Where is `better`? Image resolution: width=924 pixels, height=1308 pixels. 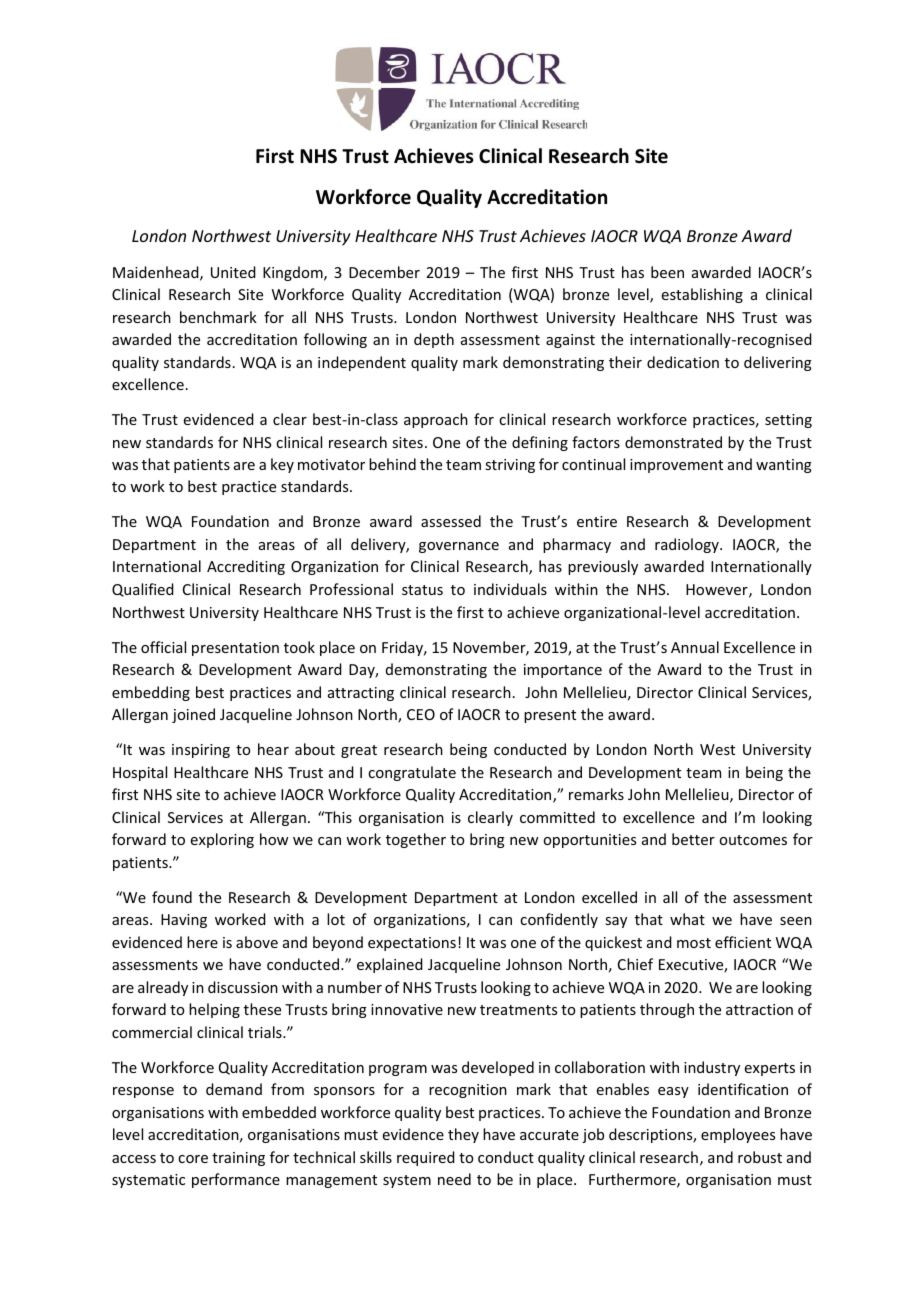 better is located at coordinates (693, 839).
